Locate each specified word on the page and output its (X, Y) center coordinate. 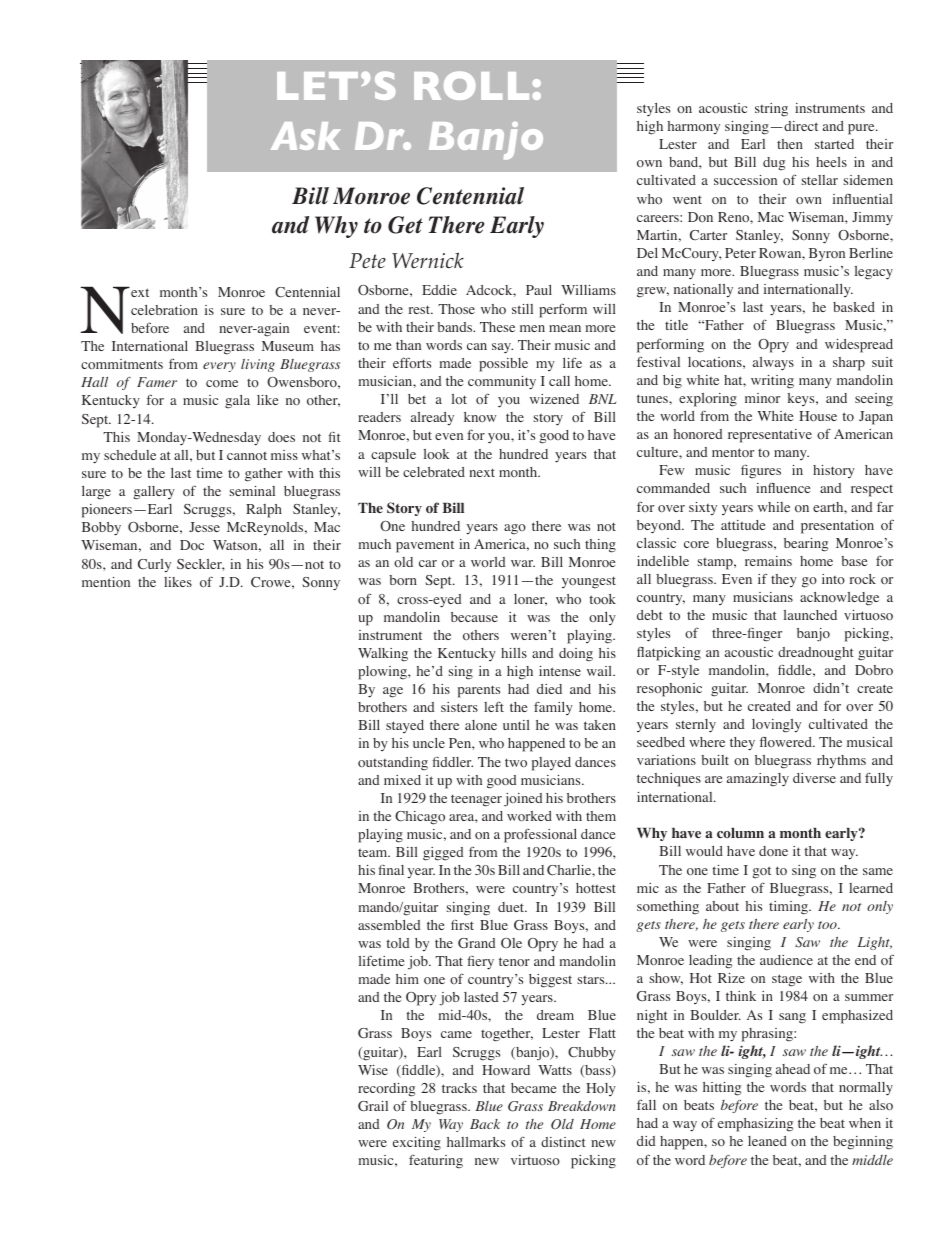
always (773, 364)
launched (810, 615)
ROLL (471, 85)
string (771, 110)
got (761, 872)
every (219, 367)
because (474, 617)
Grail (373, 1106)
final (391, 870)
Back (485, 1124)
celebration (164, 310)
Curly (154, 565)
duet (512, 907)
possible (503, 365)
